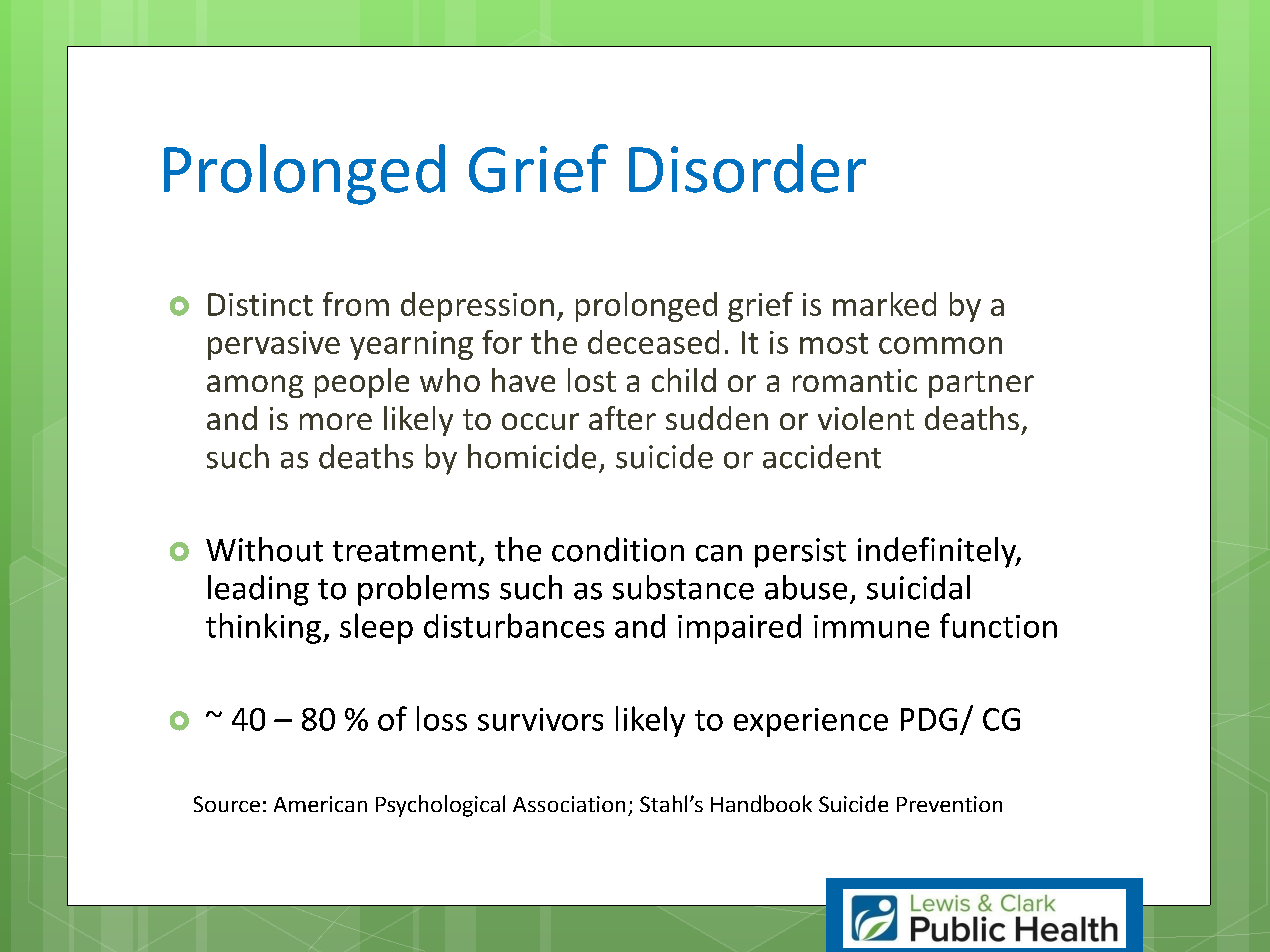  Describe the element at coordinates (274, 345) in the screenshot. I see `pervasive` at that location.
